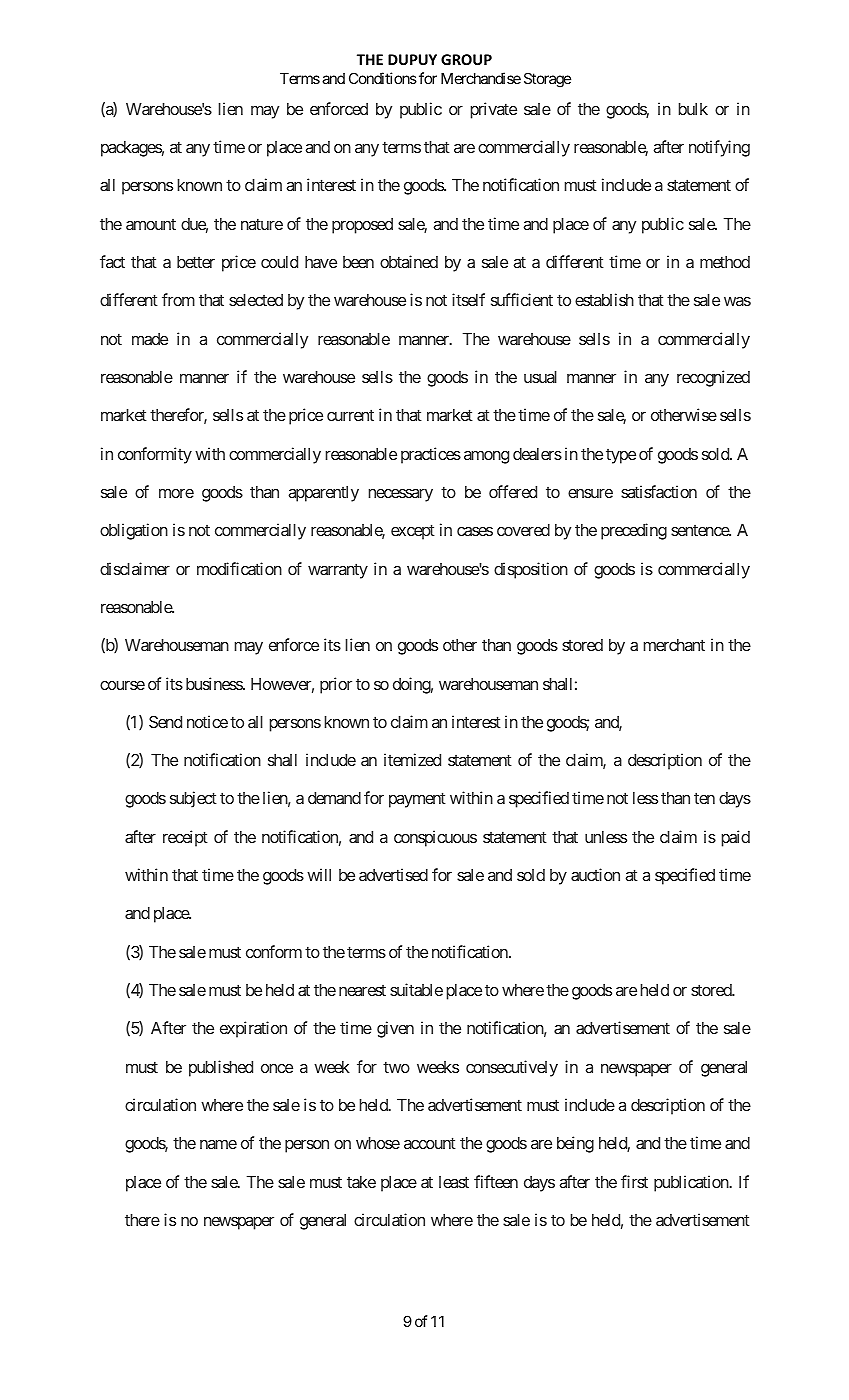 The height and width of the screenshot is (1400, 849). I want to click on payment, so click(417, 800).
